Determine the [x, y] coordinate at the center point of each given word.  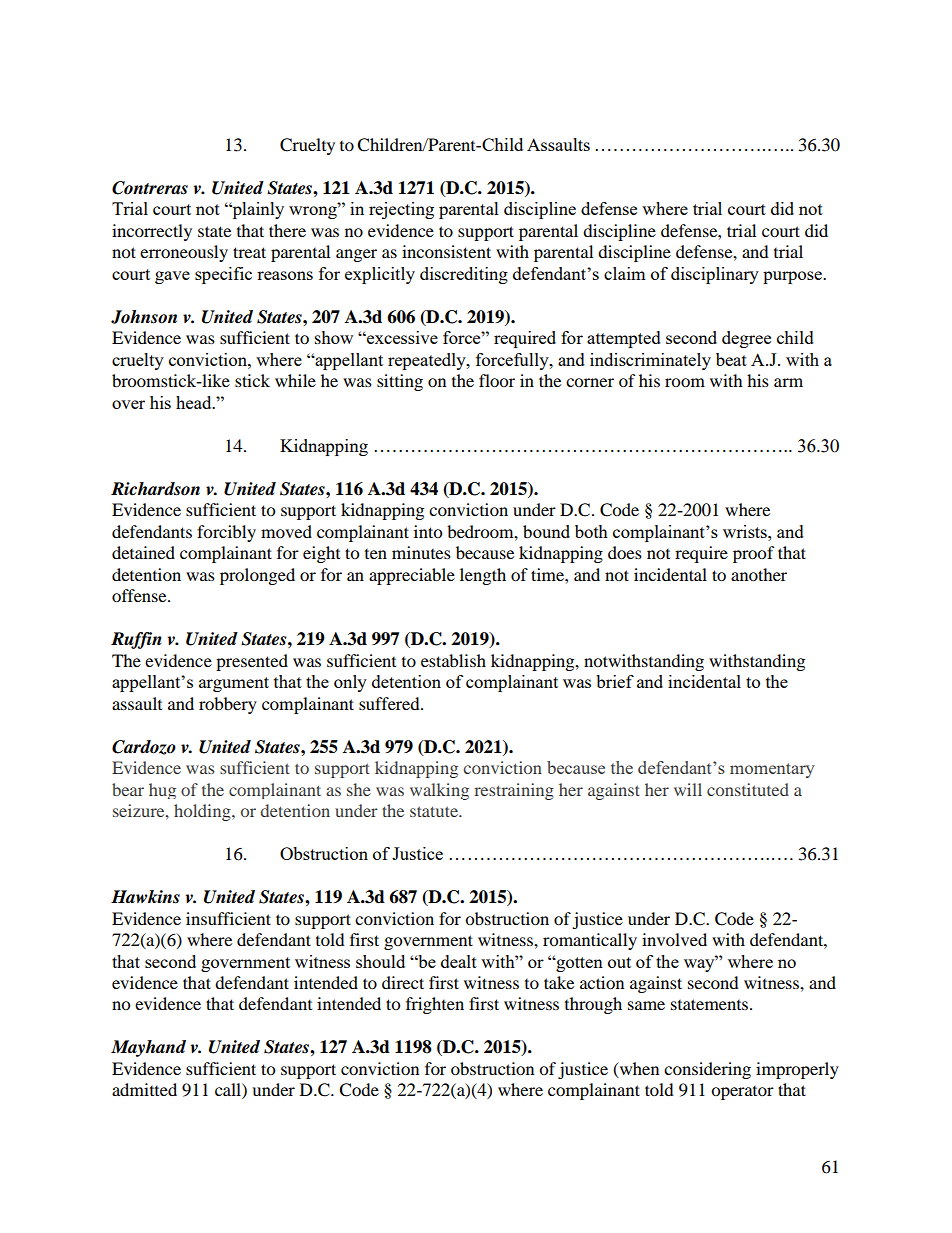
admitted [144, 1089]
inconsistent [446, 251]
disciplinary [715, 275]
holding [203, 812]
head [195, 402]
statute [435, 811]
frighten [435, 1005]
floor [497, 380]
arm [788, 382]
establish [453, 660]
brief [615, 681]
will [688, 789]
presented [252, 662]
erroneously [184, 253]
